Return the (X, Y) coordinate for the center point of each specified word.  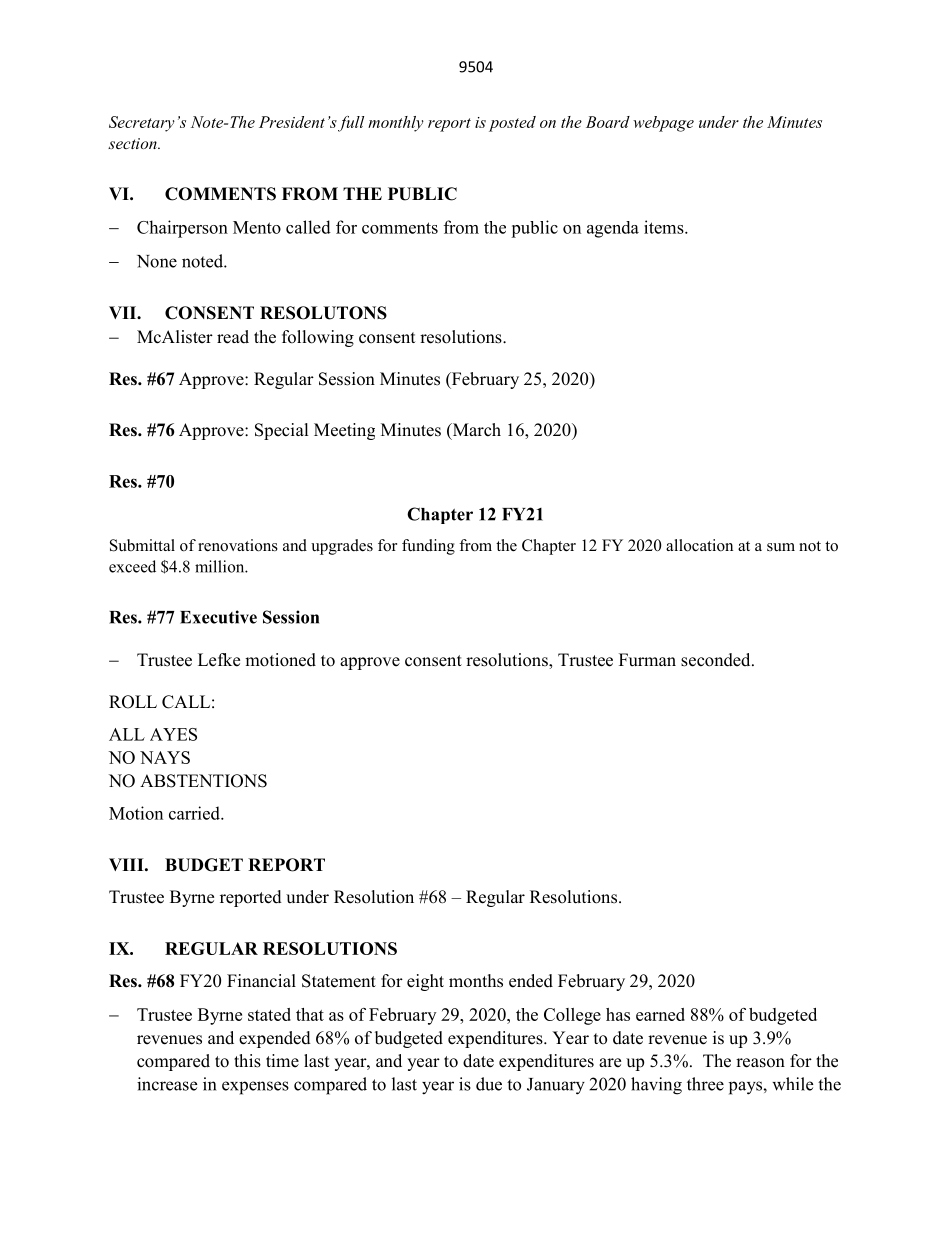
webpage (663, 124)
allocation (699, 545)
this (247, 1061)
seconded (717, 660)
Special (282, 431)
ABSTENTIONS (203, 781)
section (133, 143)
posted (512, 124)
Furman (647, 659)
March (475, 431)
